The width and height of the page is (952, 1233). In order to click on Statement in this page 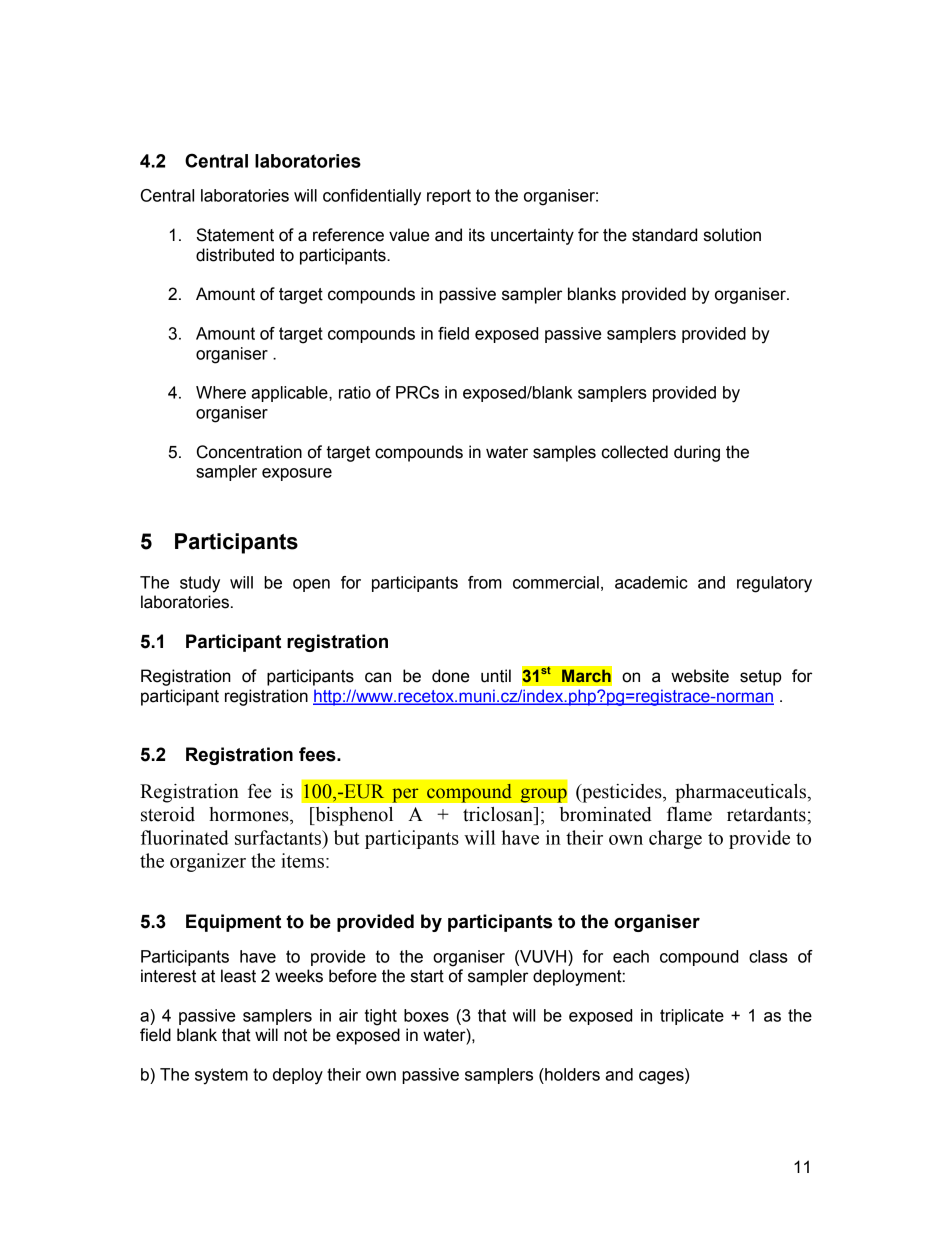, I will do `click(235, 235)`.
